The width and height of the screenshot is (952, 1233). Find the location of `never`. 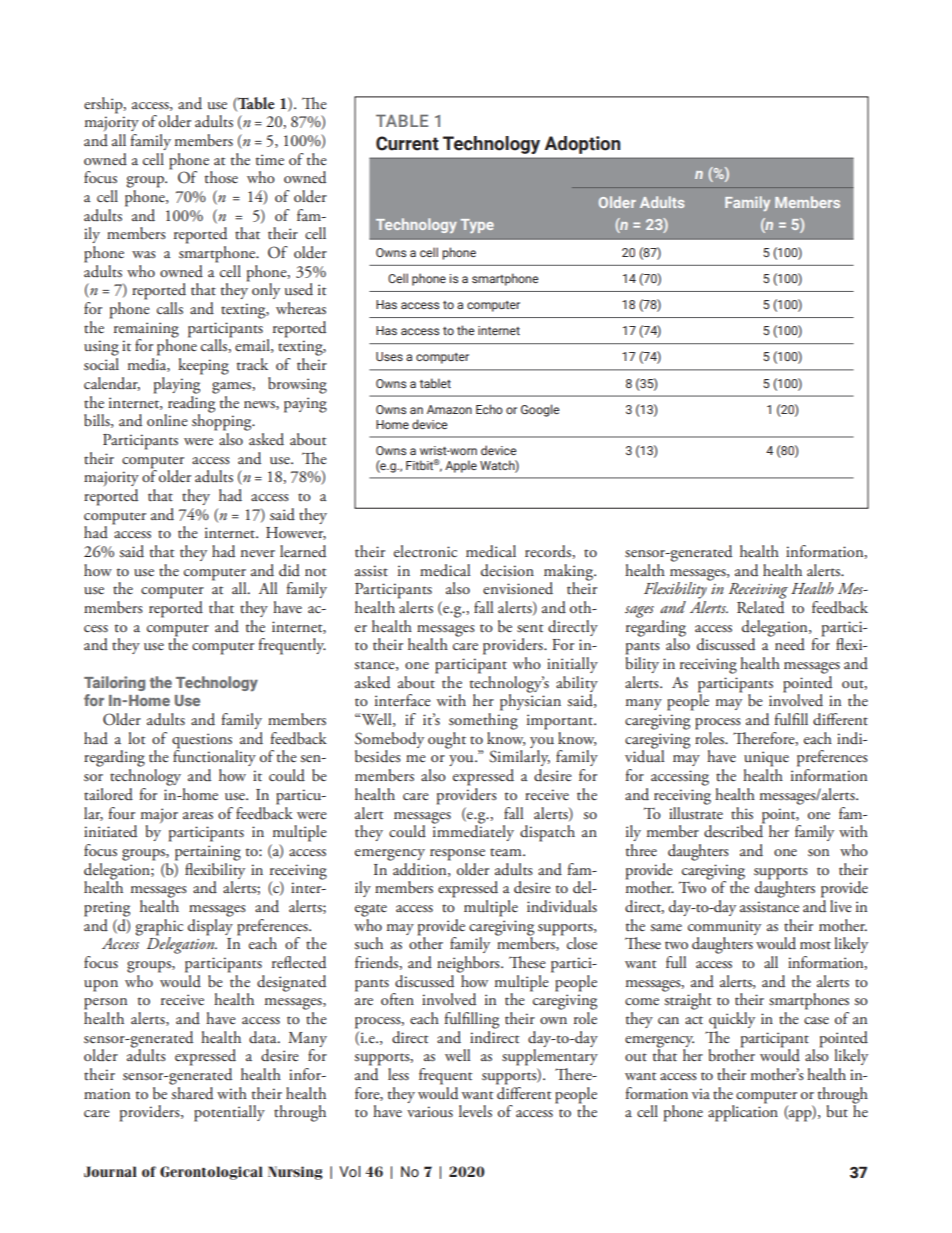

never is located at coordinates (258, 553).
